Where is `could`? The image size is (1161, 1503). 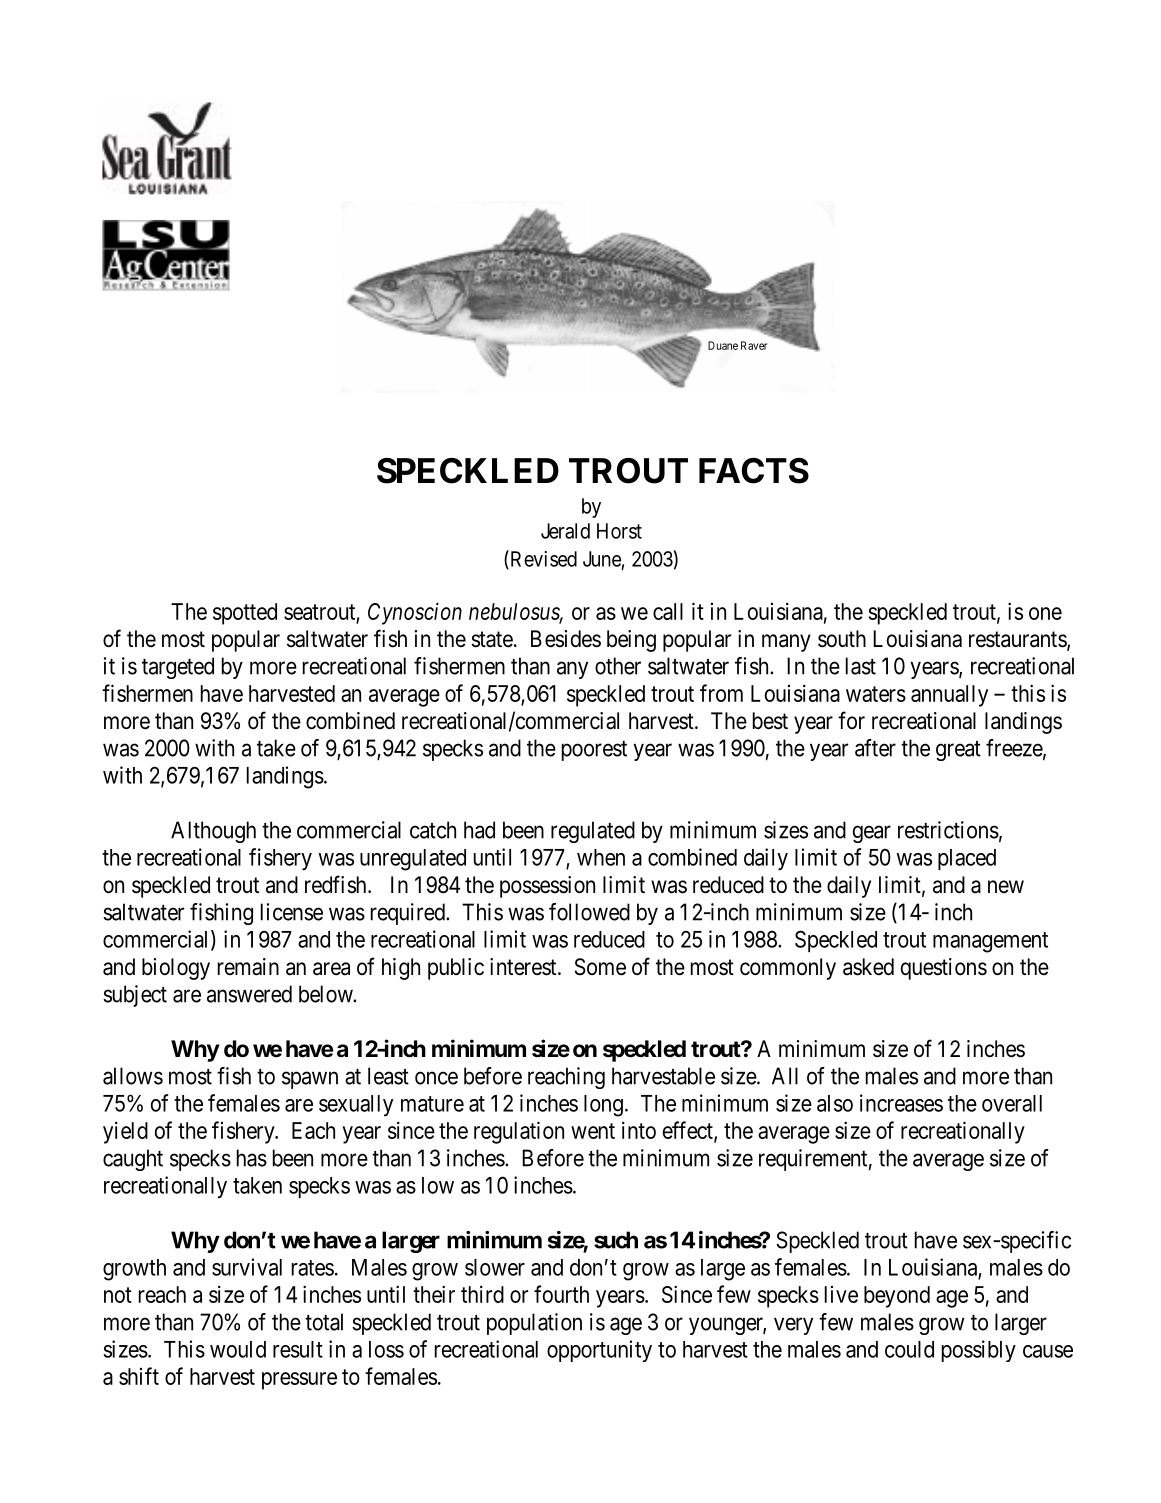
could is located at coordinates (909, 1349).
